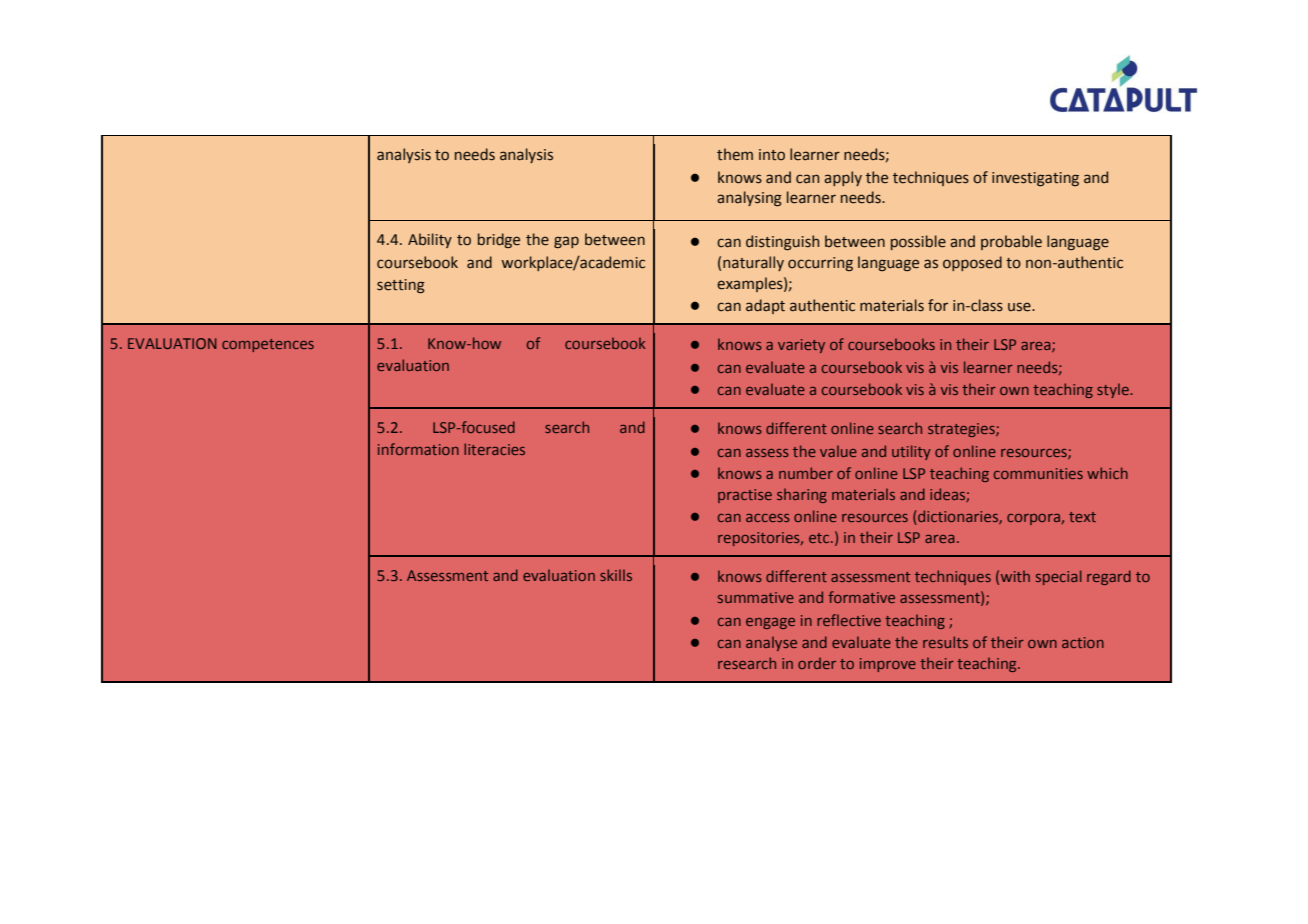 The height and width of the screenshot is (924, 1308). What do you see at coordinates (616, 575) in the screenshot?
I see `skills` at bounding box center [616, 575].
